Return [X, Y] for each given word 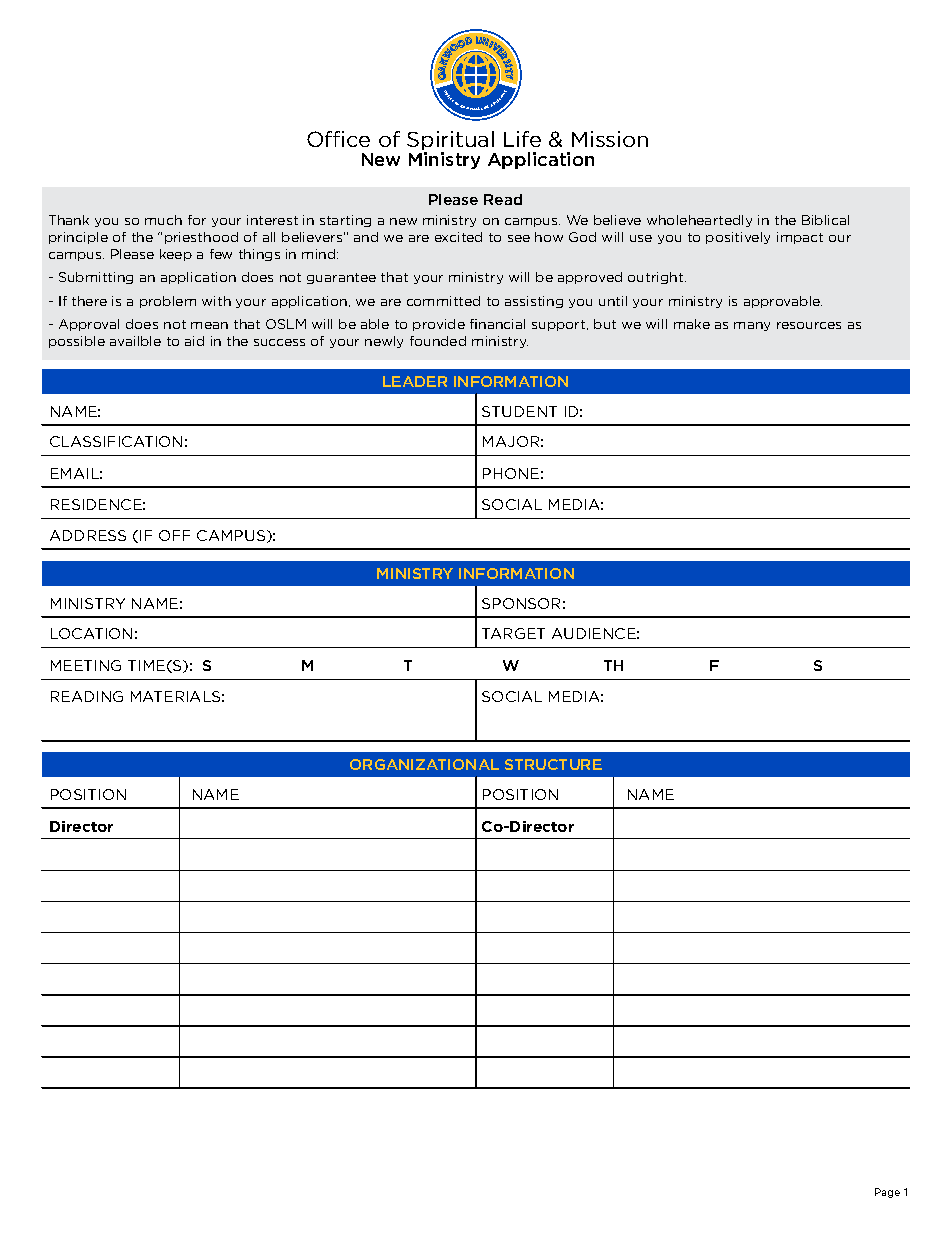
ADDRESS [88, 535]
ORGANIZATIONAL [424, 764]
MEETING [86, 665]
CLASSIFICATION [116, 441]
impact [800, 238]
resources [809, 325]
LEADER [415, 381]
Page [887, 1193]
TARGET [513, 633]
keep [176, 255]
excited [458, 237]
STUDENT [519, 411]
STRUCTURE [553, 764]
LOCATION [91, 633]
